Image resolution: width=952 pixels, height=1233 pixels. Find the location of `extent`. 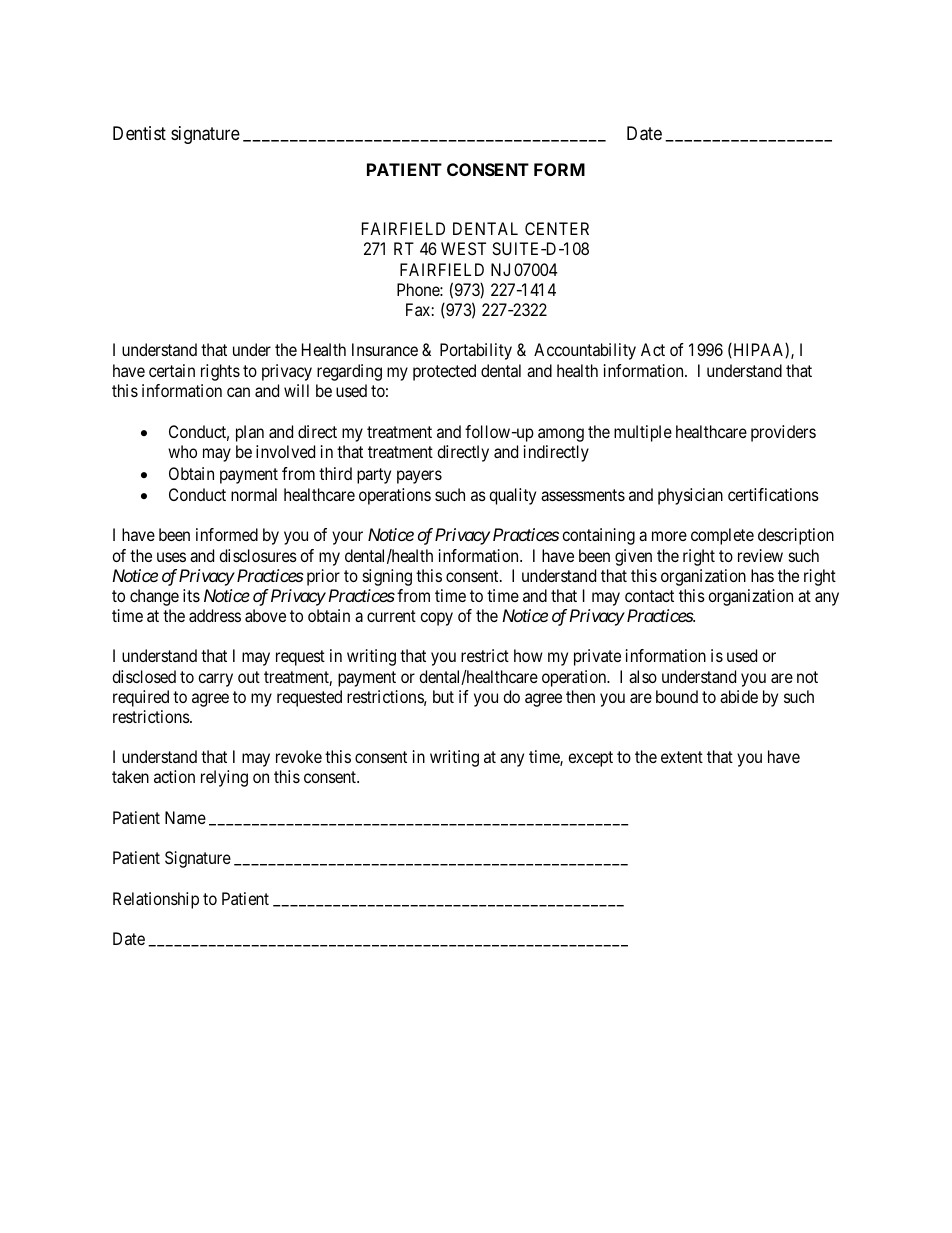

extent is located at coordinates (682, 757).
